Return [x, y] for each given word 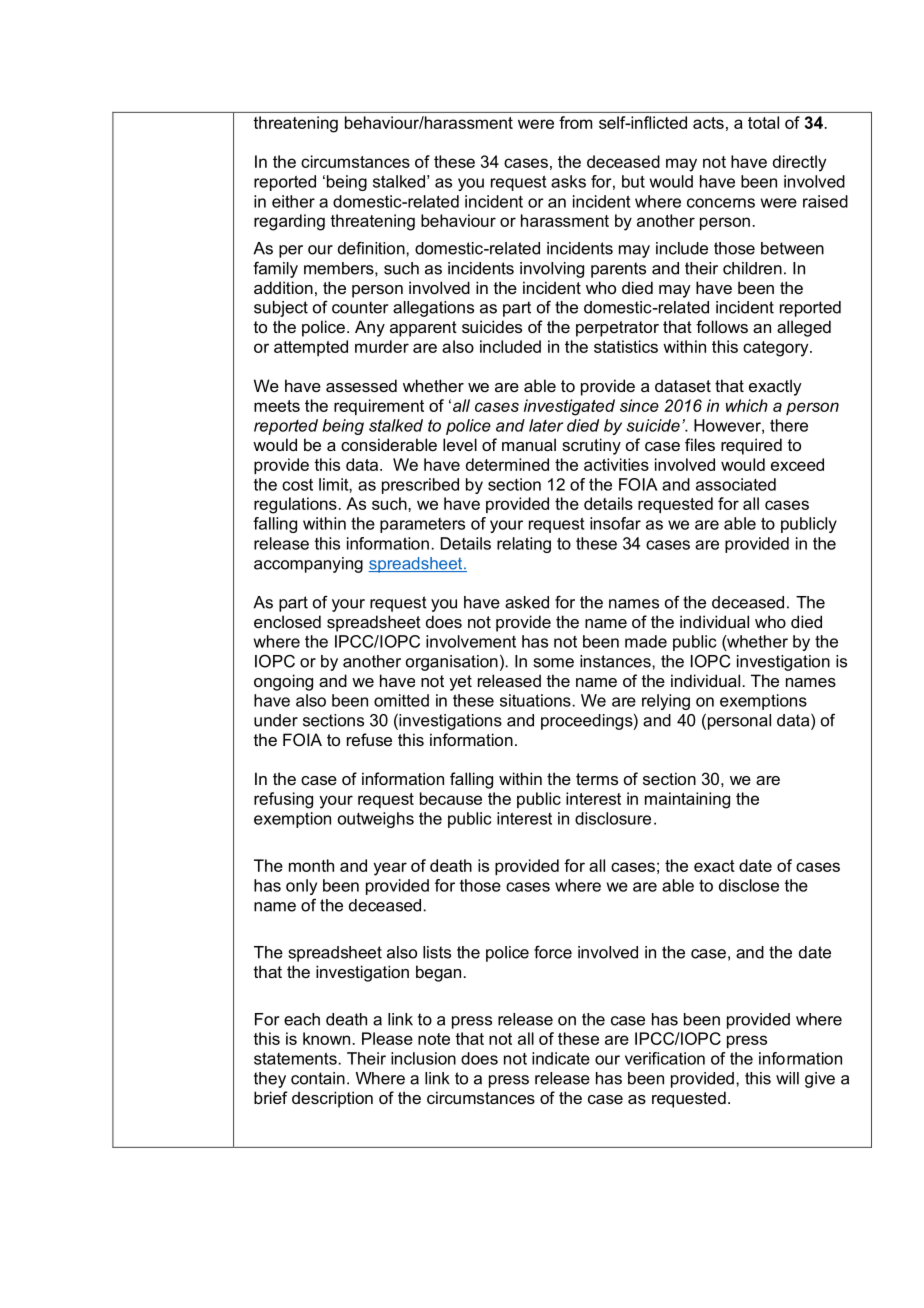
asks [568, 181]
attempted [311, 348]
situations [535, 700]
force [553, 952]
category [777, 349]
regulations [295, 505]
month [311, 865]
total [763, 122]
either [293, 201]
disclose [749, 885]
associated [736, 484]
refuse [369, 739]
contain [318, 1078]
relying [666, 702]
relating [524, 545]
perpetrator [617, 329]
